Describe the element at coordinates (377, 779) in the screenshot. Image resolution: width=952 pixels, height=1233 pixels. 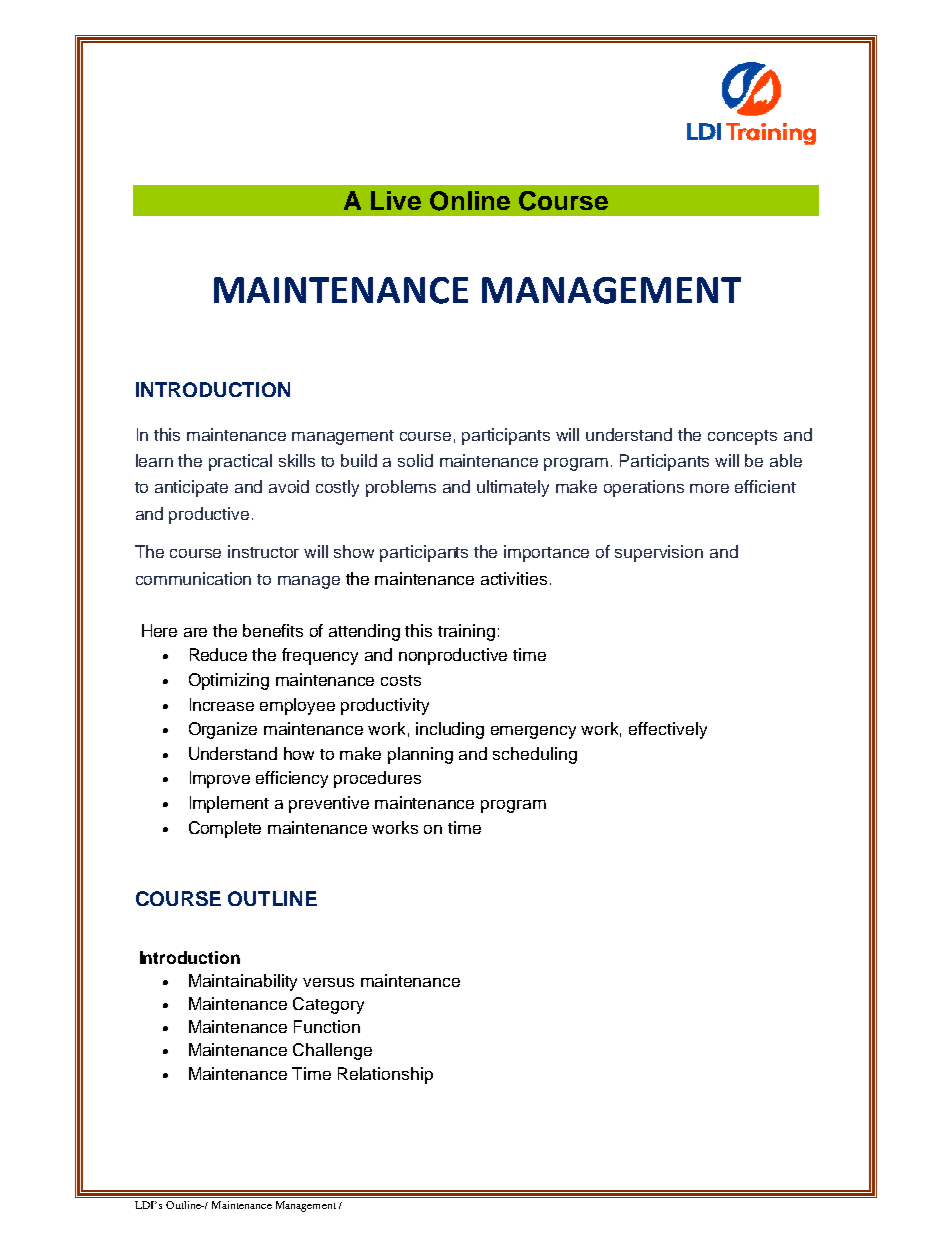
I see `procedures` at that location.
